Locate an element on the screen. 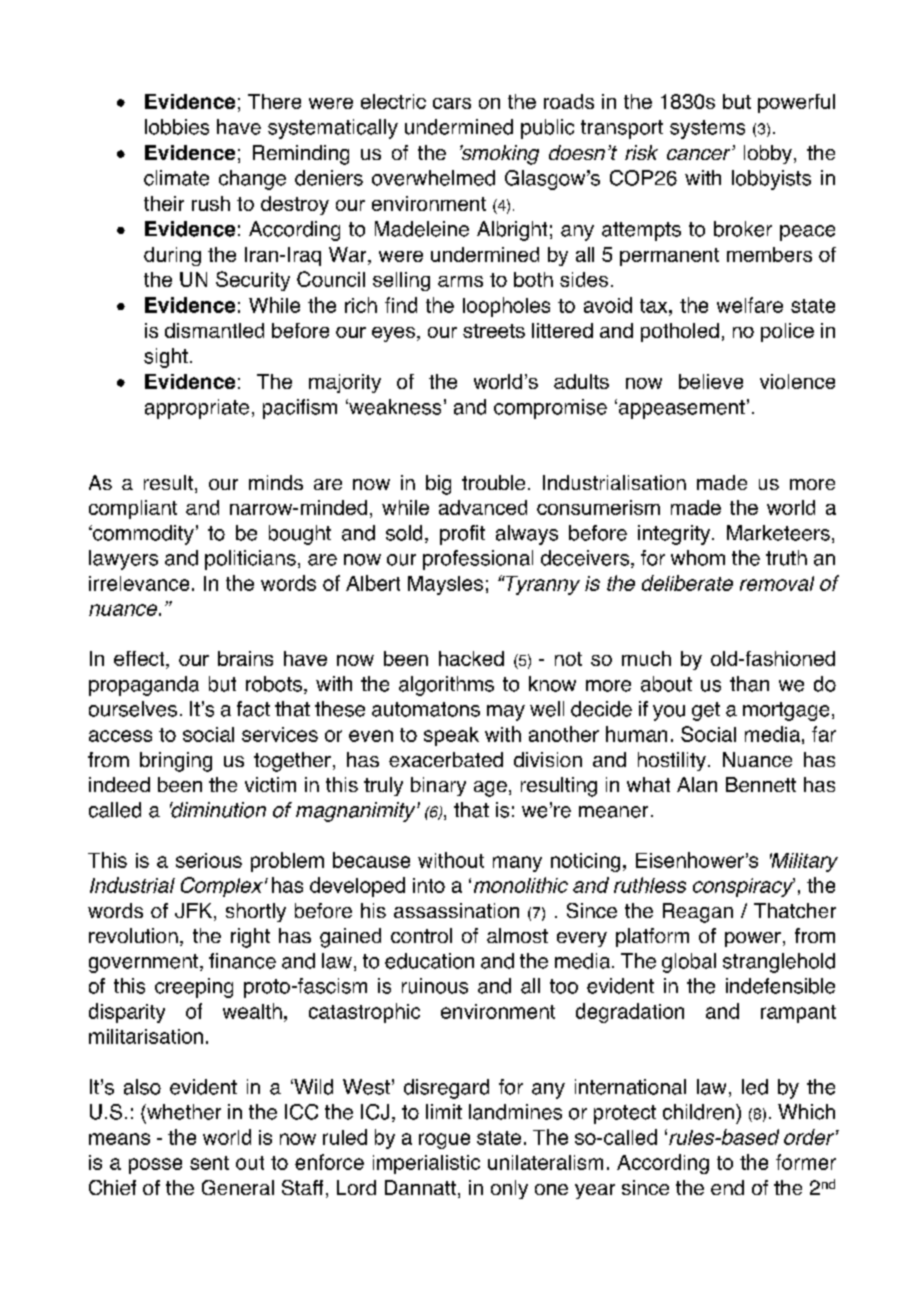 This screenshot has height=1308, width=924. sent is located at coordinates (209, 1163).
